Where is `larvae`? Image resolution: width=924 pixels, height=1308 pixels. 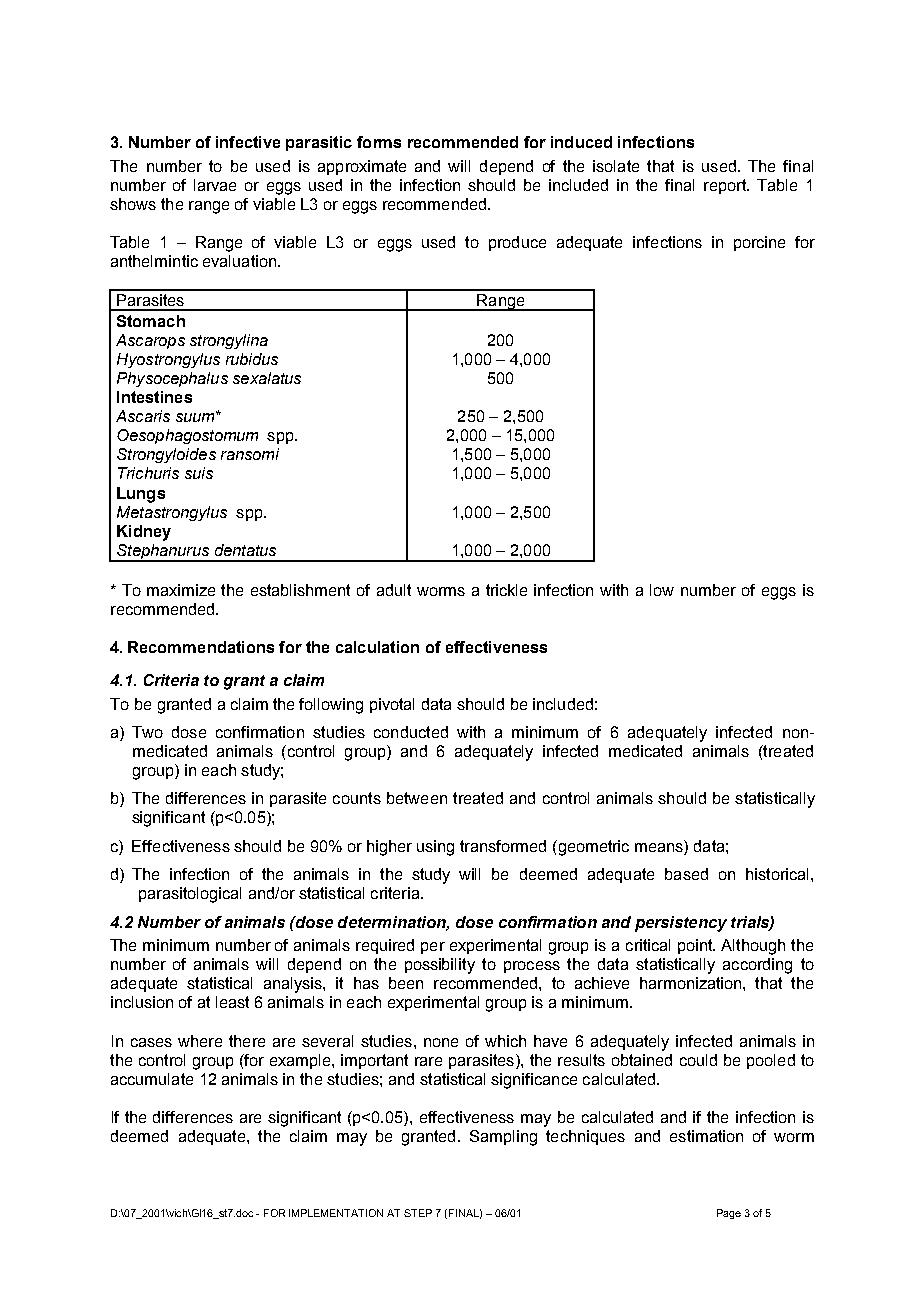 larvae is located at coordinates (215, 185).
